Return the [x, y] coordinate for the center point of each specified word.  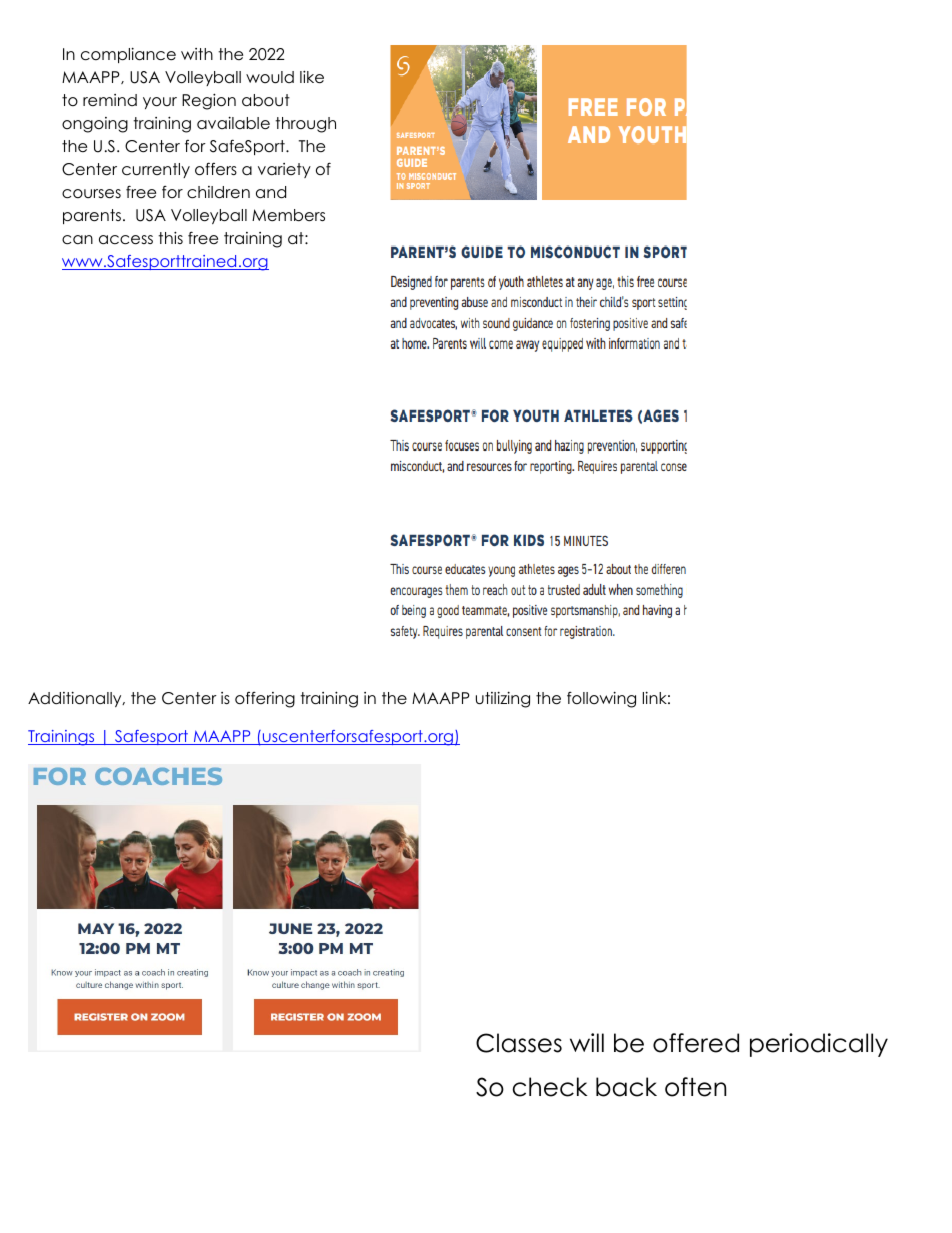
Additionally [76, 699]
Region [209, 101]
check [550, 1087]
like [312, 77]
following [601, 700]
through [305, 125]
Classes [519, 1043]
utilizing [503, 700]
